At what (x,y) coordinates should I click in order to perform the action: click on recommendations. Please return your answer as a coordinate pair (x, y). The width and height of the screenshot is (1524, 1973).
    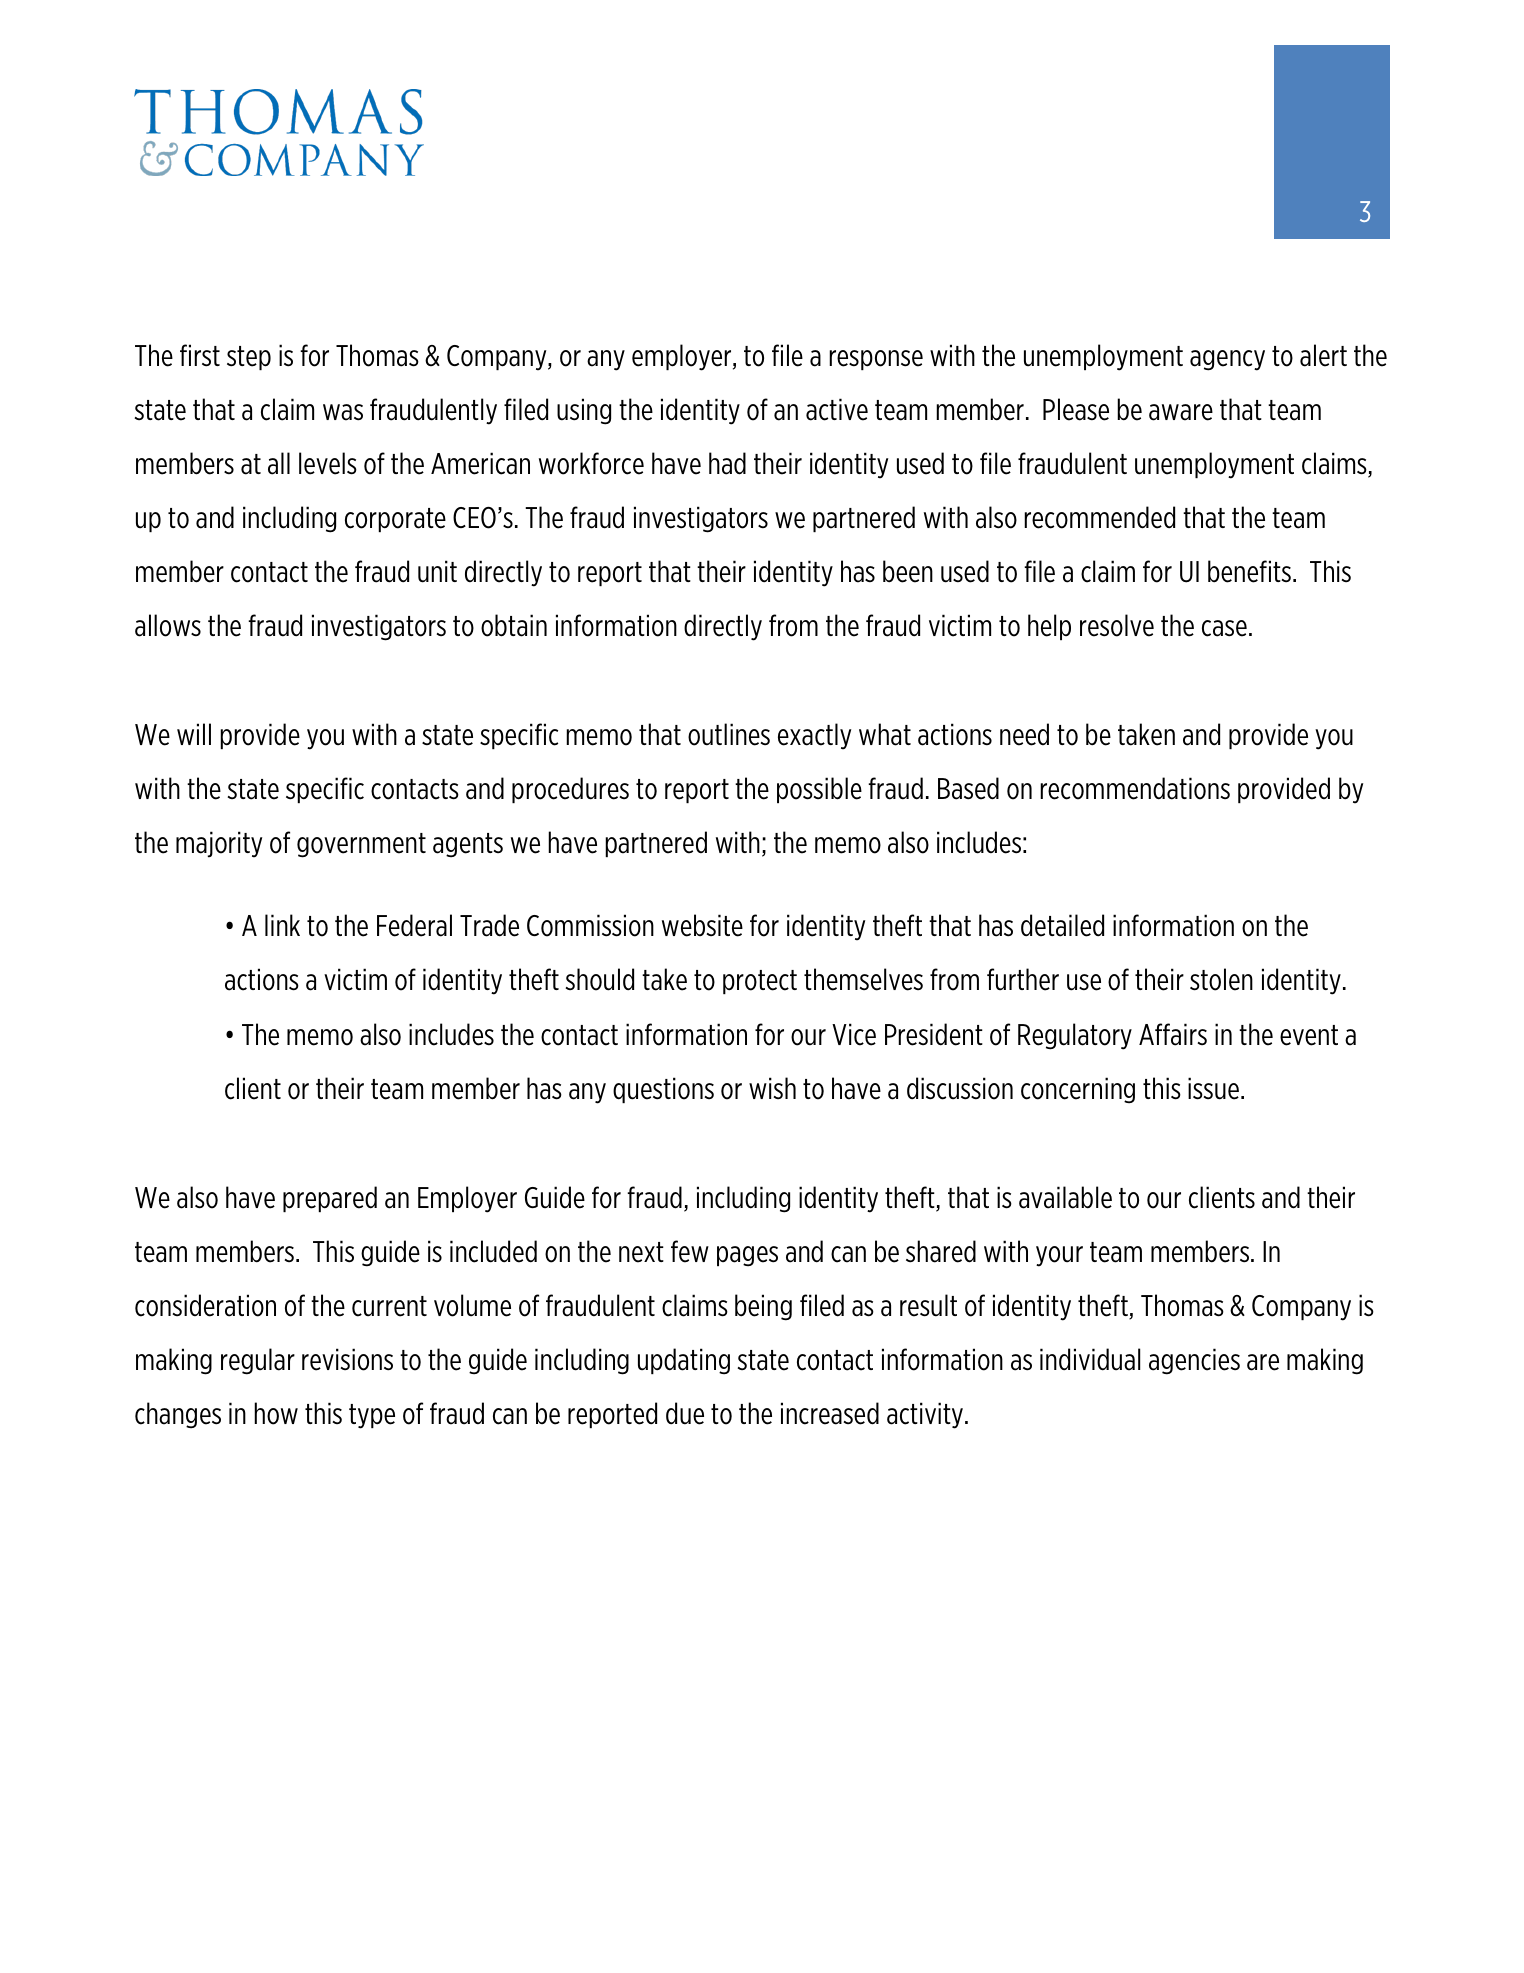
    Looking at the image, I should click on (1135, 788).
